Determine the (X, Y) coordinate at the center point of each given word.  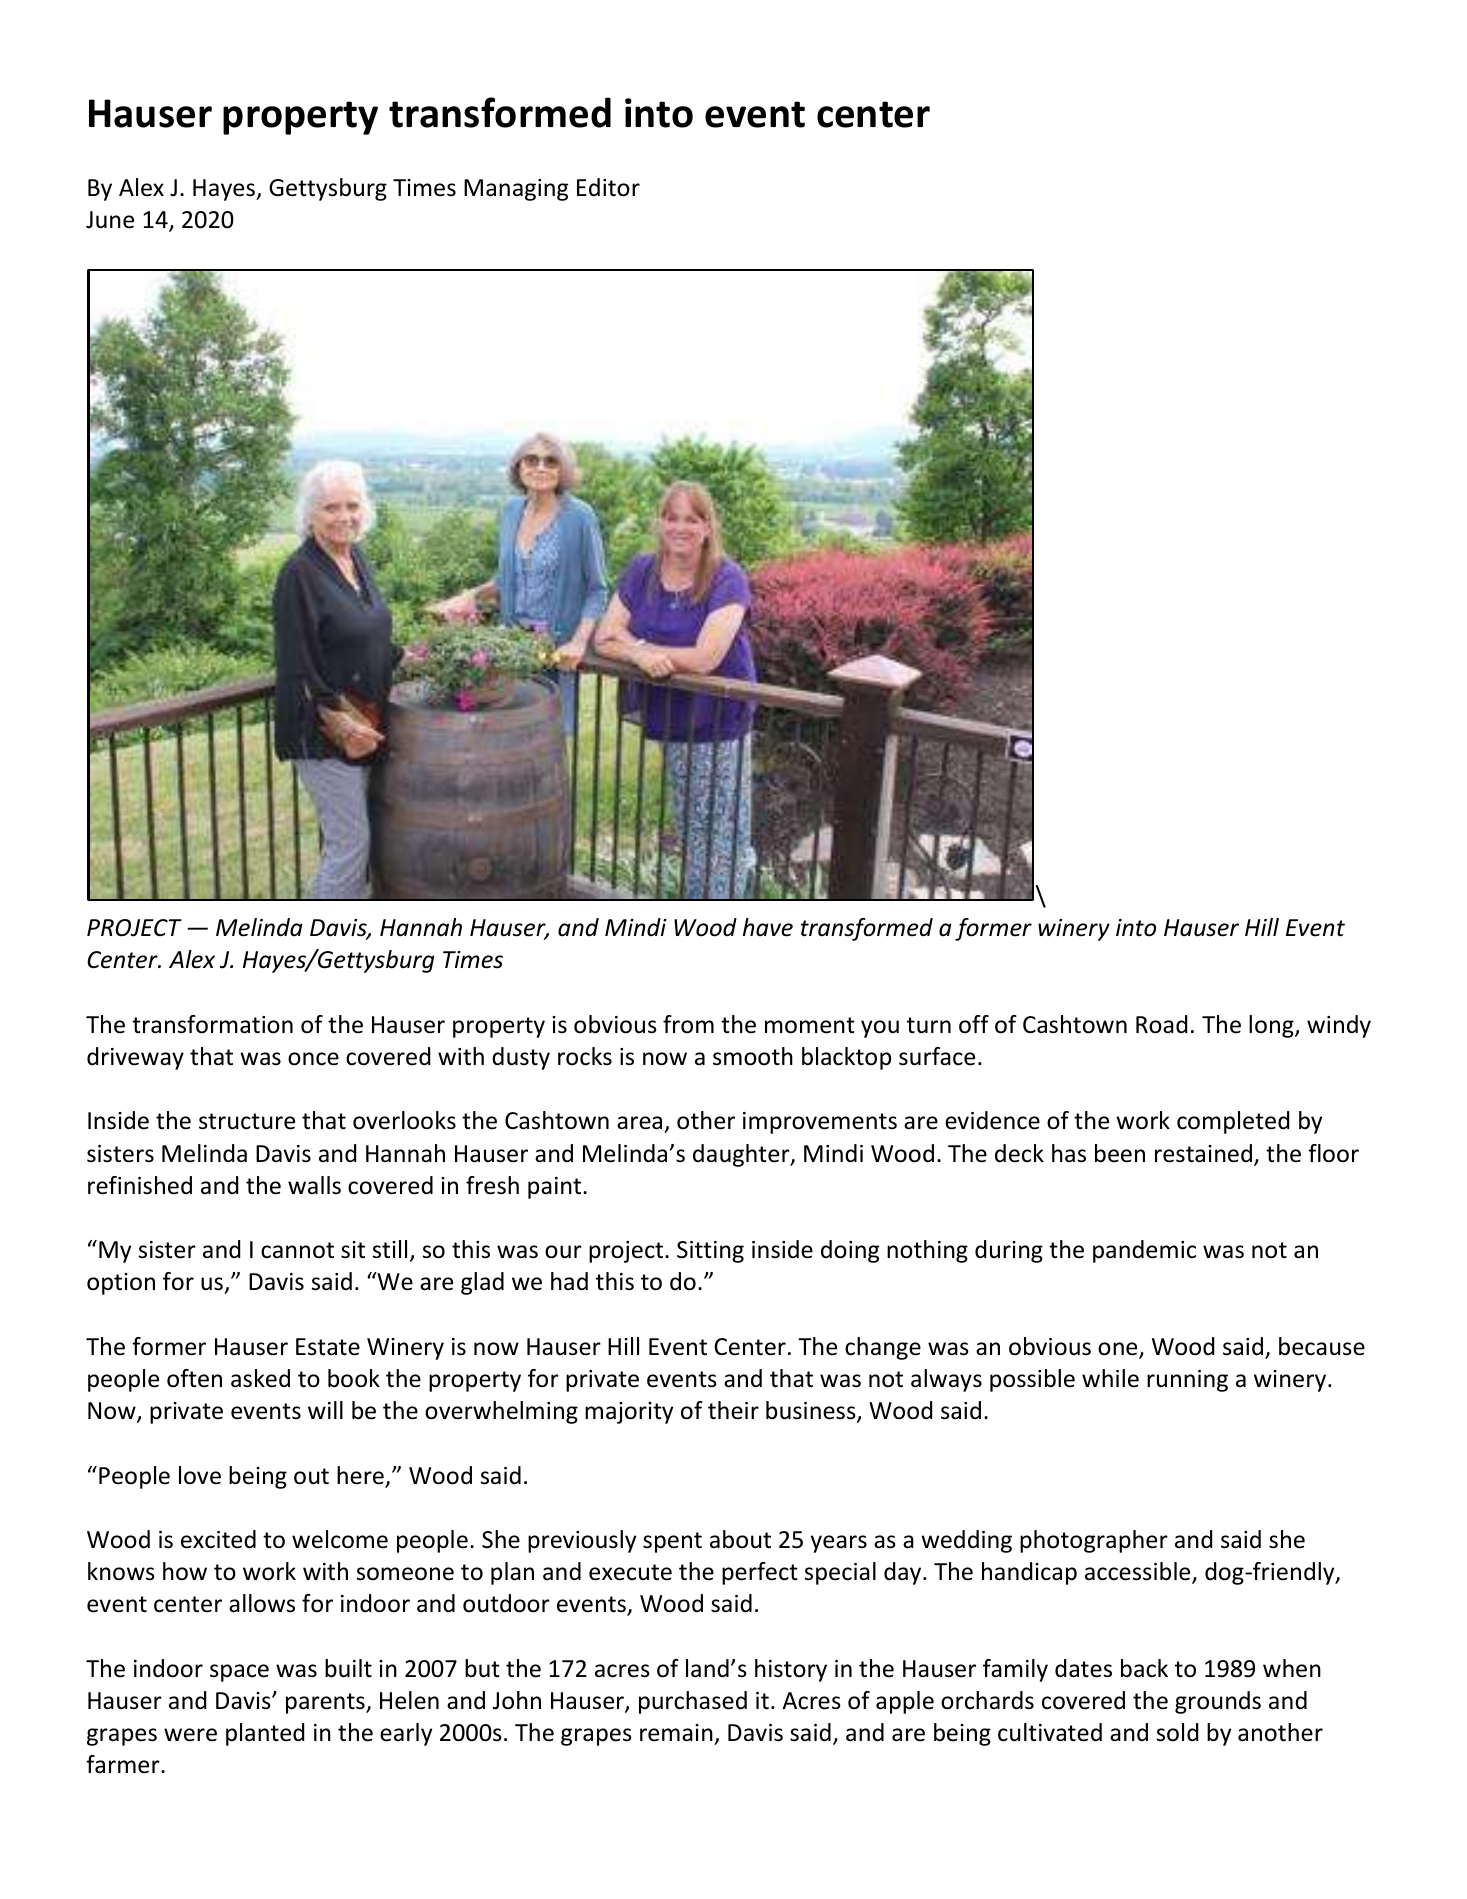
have (768, 927)
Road (1161, 1024)
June (110, 220)
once (313, 1059)
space (239, 1673)
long (1272, 1026)
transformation (212, 1024)
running (1187, 1381)
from (688, 1024)
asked (260, 1378)
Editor (608, 187)
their (733, 1410)
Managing (516, 190)
